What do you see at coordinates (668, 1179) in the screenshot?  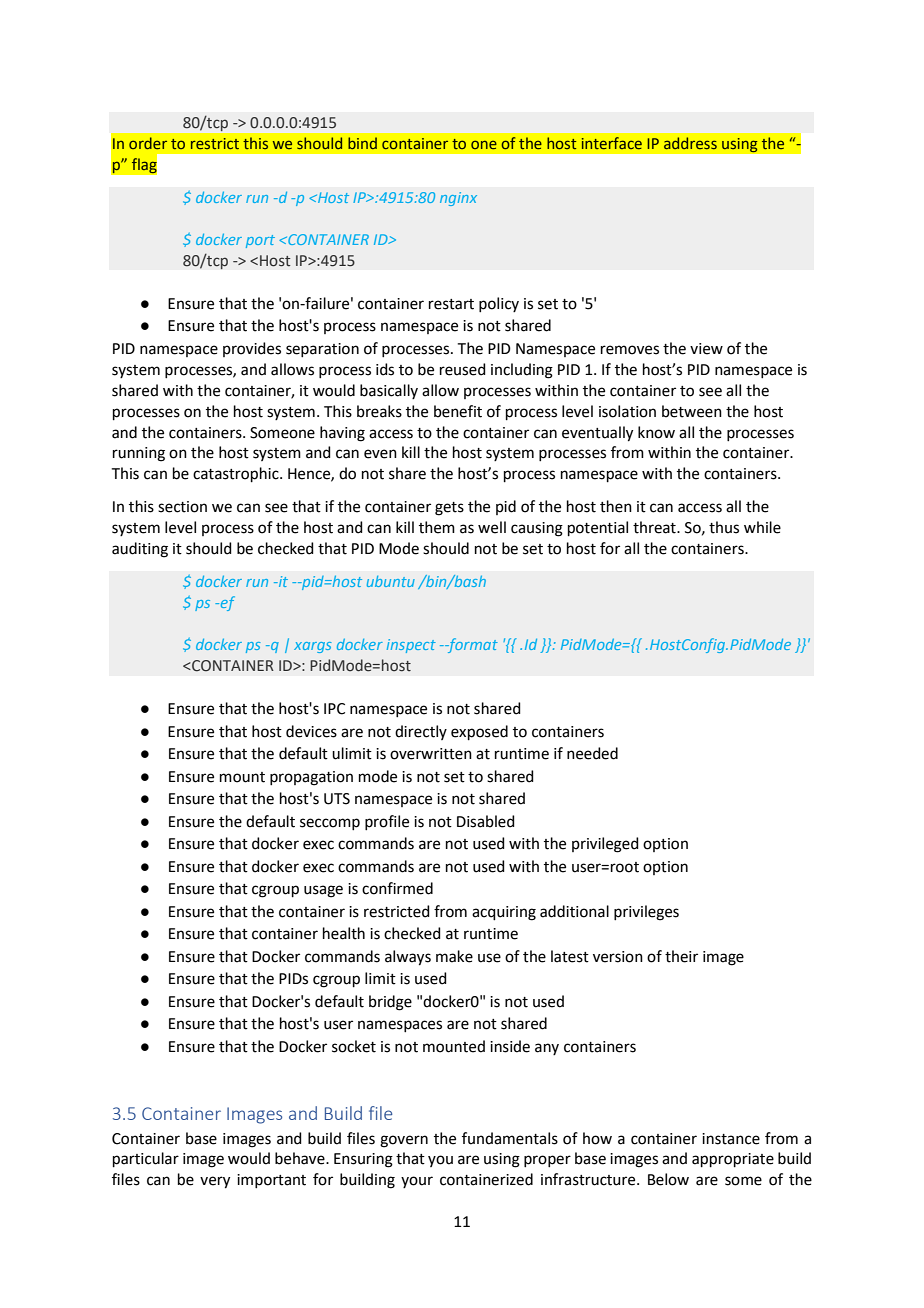 I see `Below` at bounding box center [668, 1179].
